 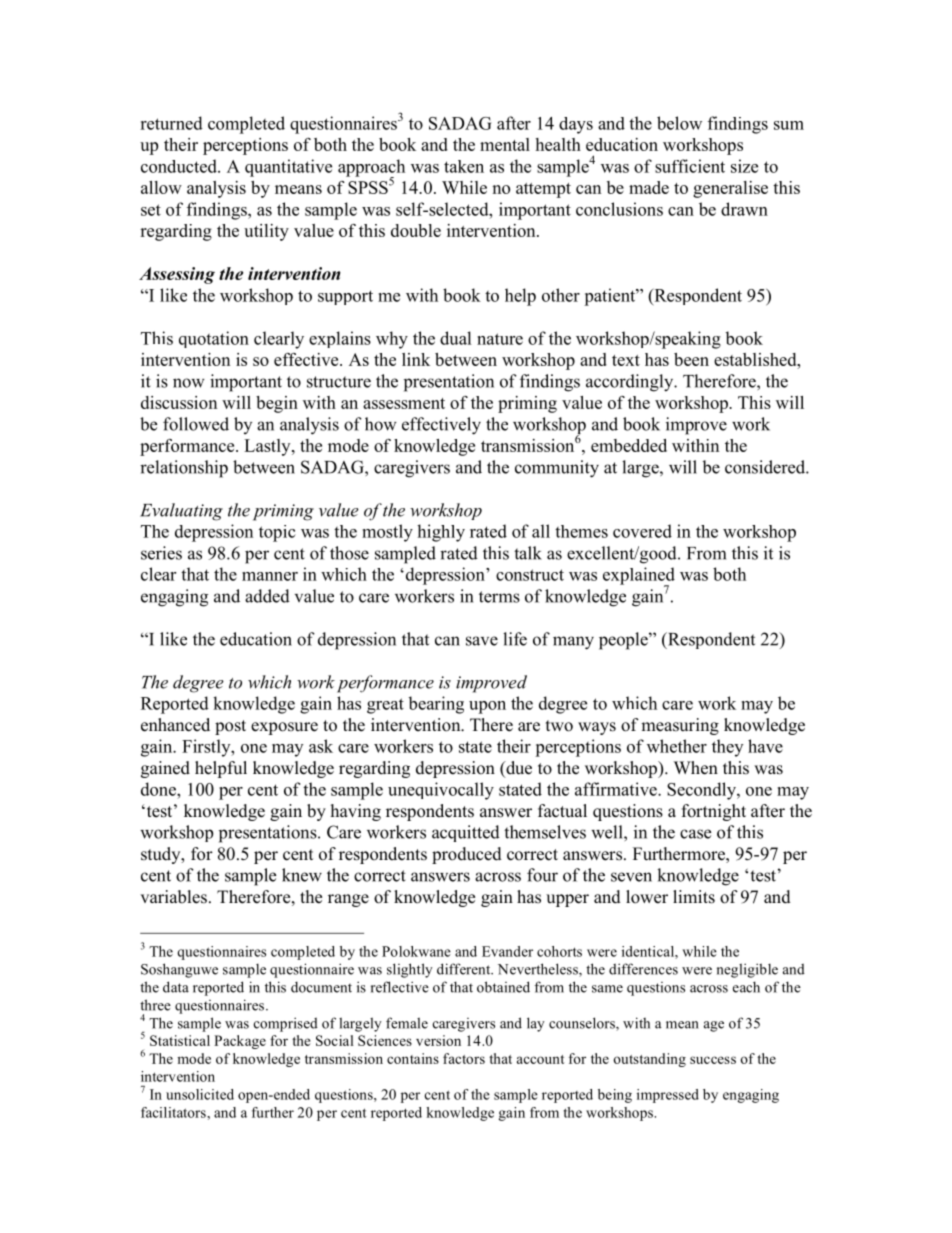 What do you see at coordinates (639, 577) in the screenshot?
I see `explained` at bounding box center [639, 577].
